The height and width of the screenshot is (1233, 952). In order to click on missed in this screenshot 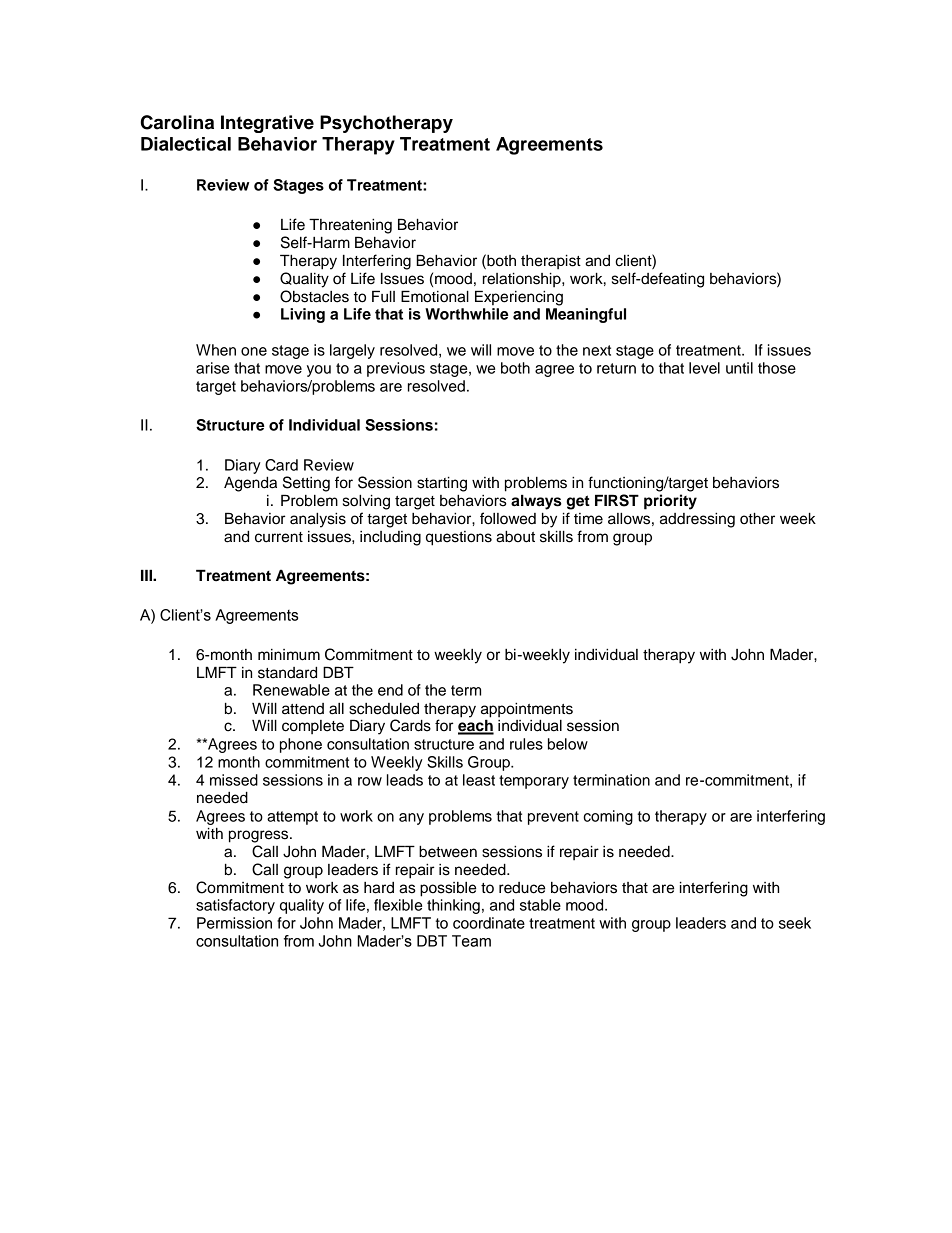, I will do `click(234, 780)`.
